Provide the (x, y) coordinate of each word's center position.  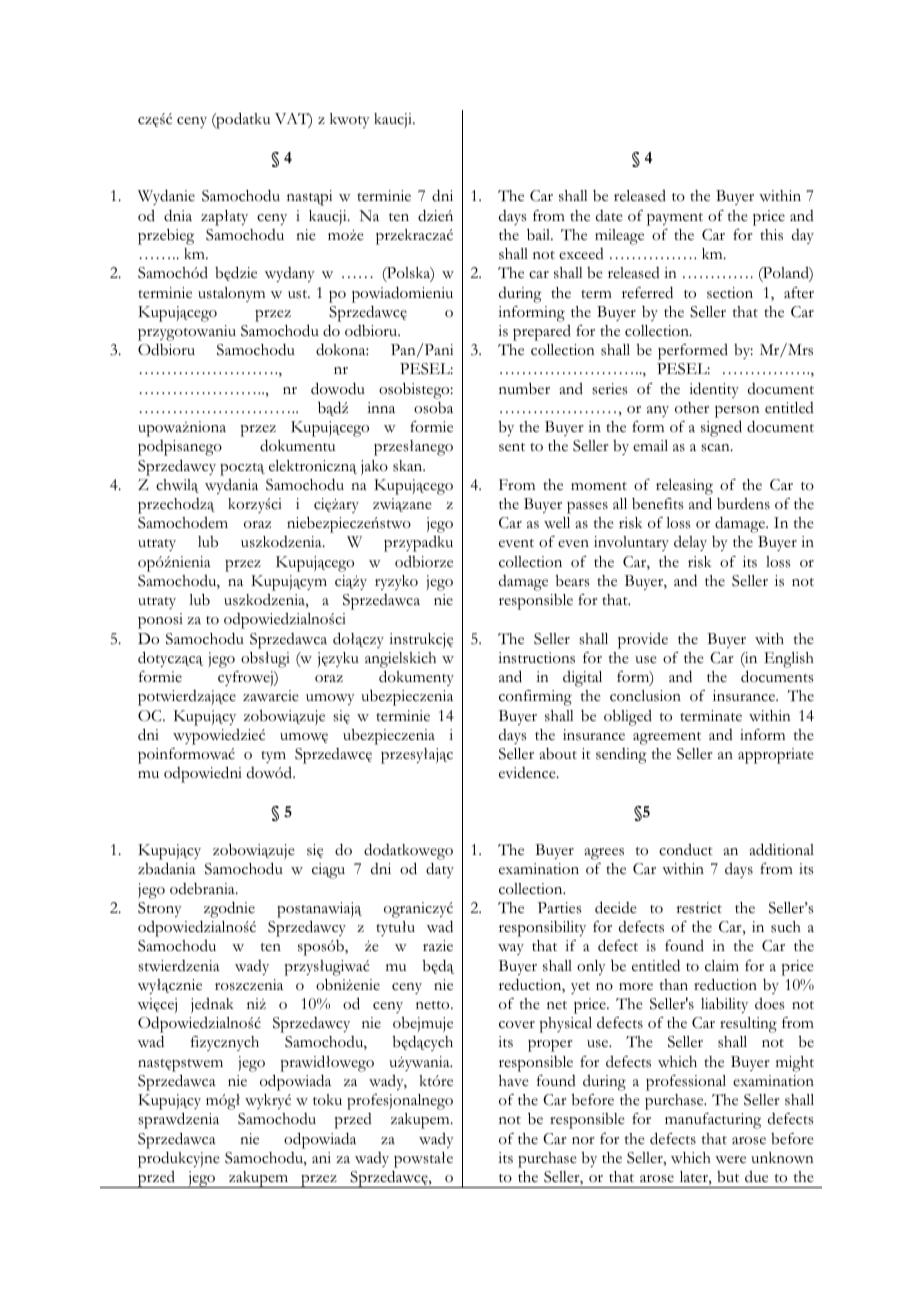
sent (512, 447)
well (557, 523)
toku (327, 1100)
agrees (604, 854)
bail (540, 234)
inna (381, 407)
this (771, 235)
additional (781, 849)
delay (690, 543)
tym (273, 757)
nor (583, 1141)
